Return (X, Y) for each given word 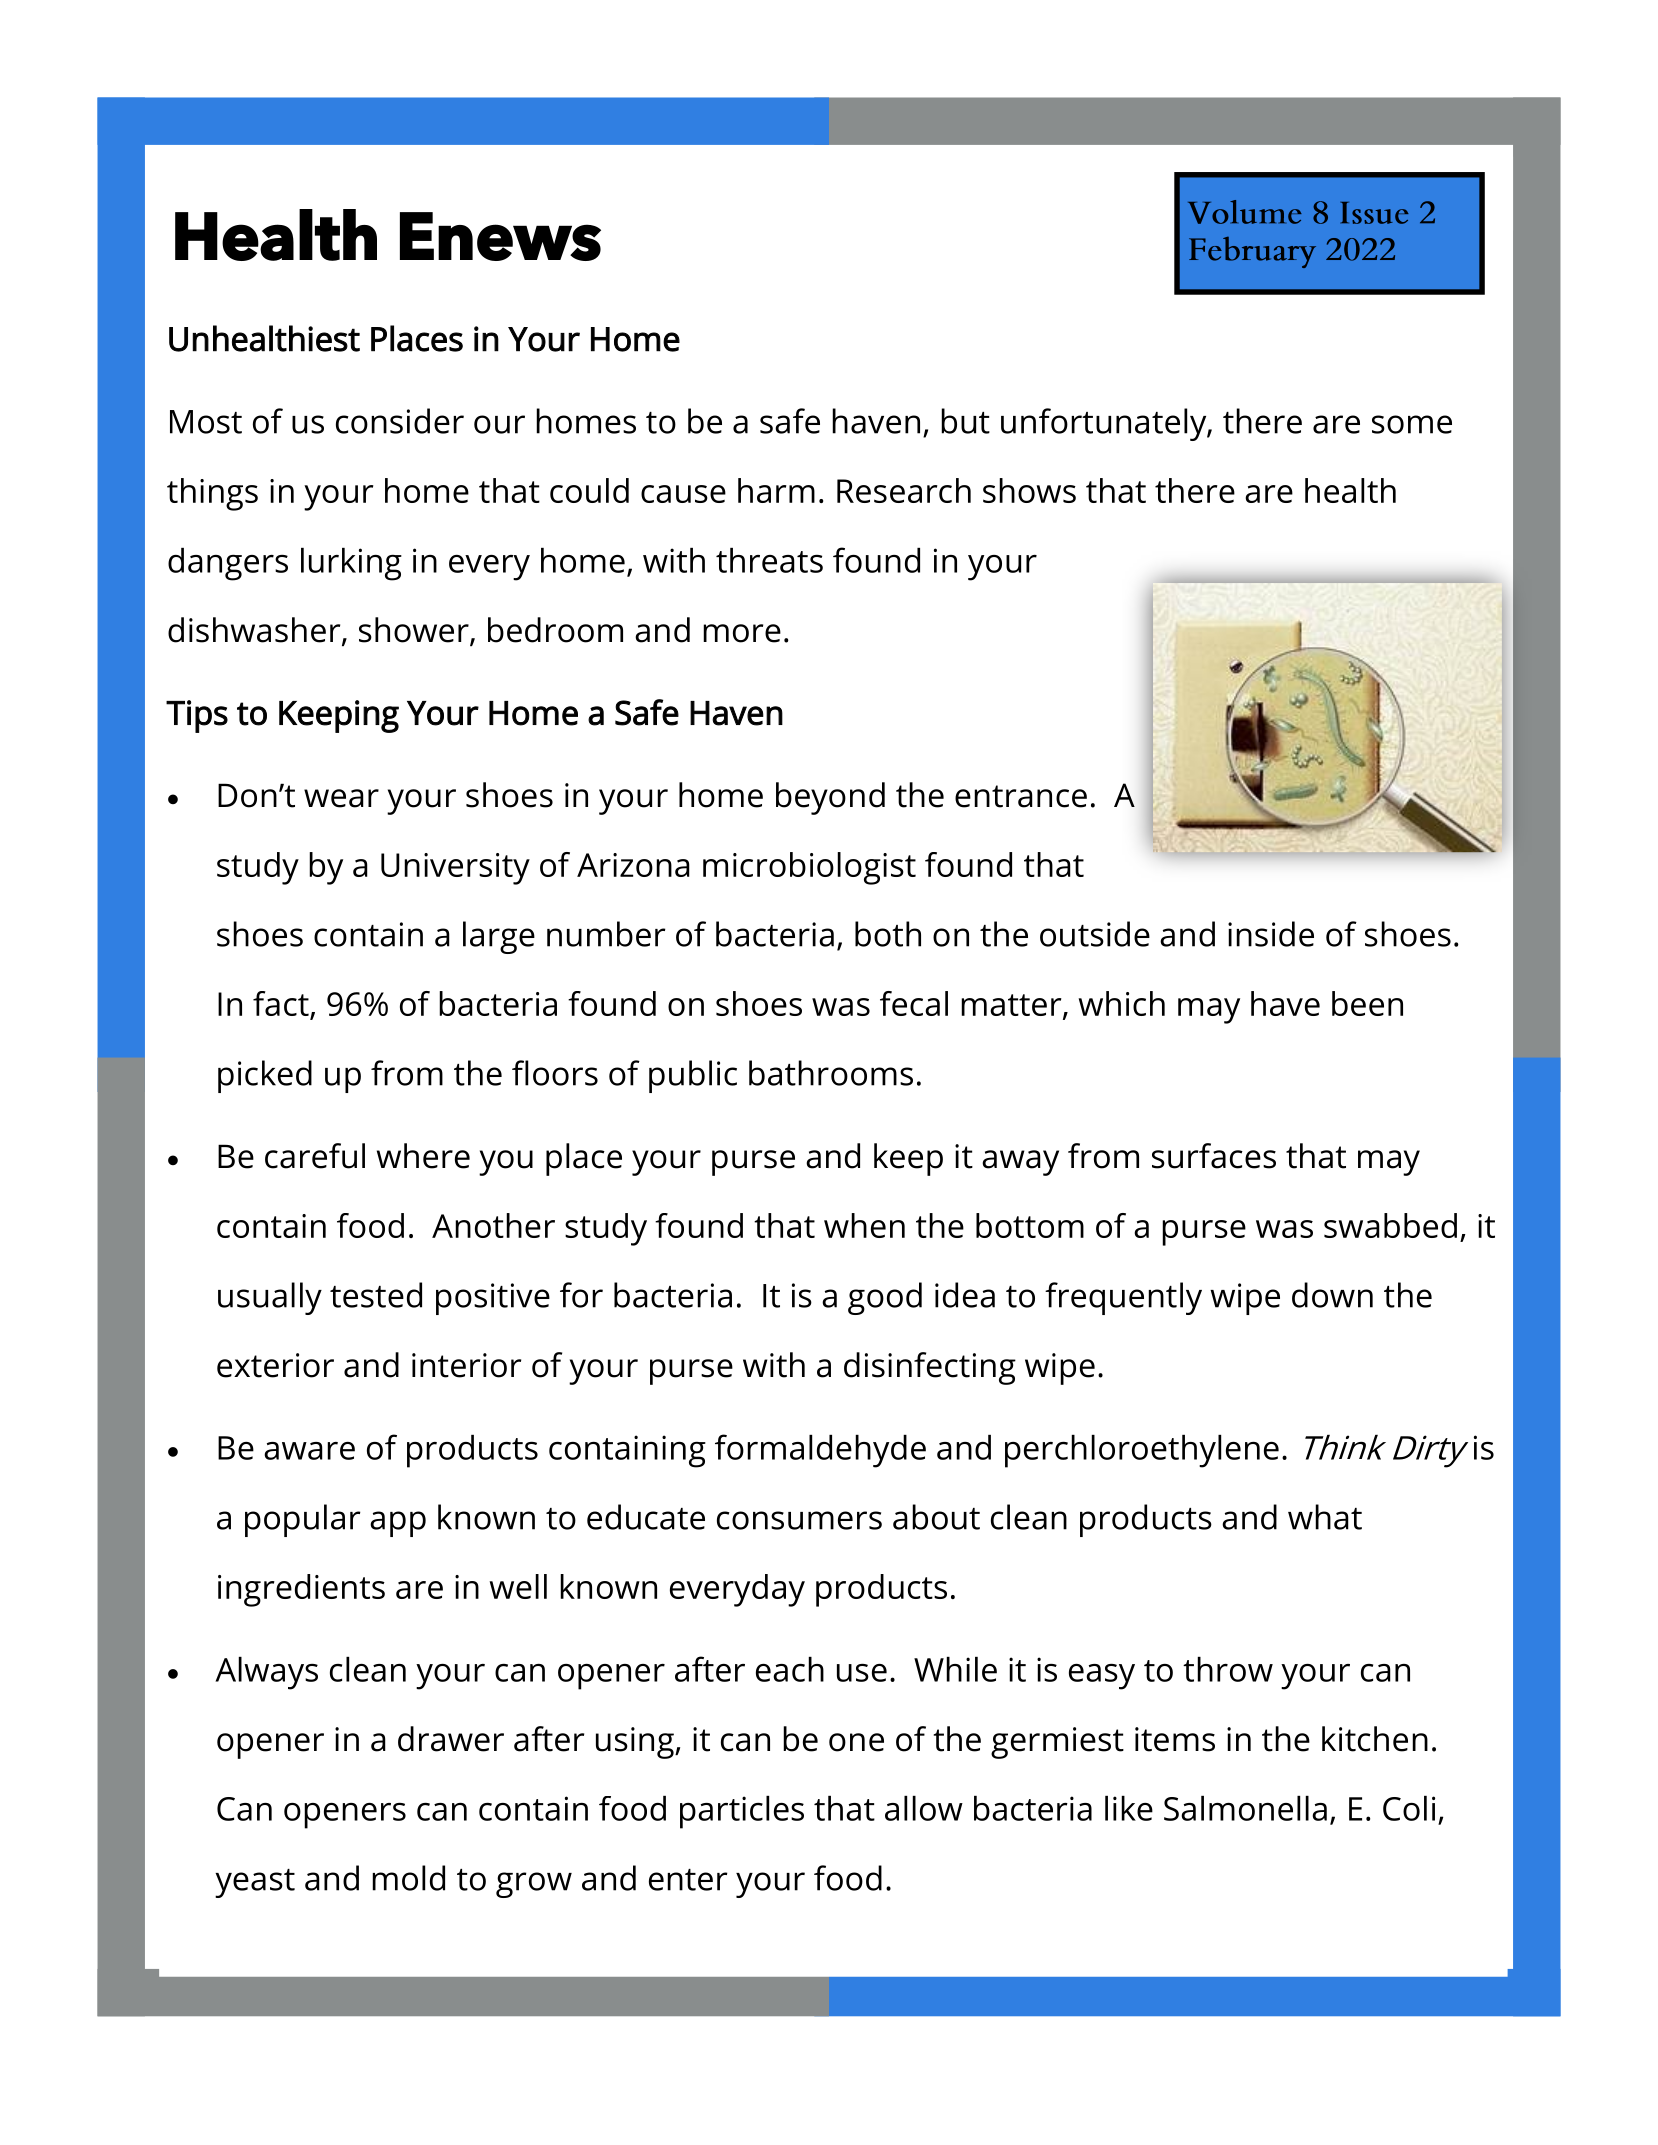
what (1325, 1517)
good (885, 1298)
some (1412, 424)
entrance (1021, 796)
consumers (799, 1520)
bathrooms (831, 1073)
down (1332, 1295)
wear (341, 798)
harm (776, 490)
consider (400, 421)
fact (282, 1005)
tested (376, 1295)
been (1367, 1003)
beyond (830, 798)
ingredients (301, 1590)
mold (408, 1878)
